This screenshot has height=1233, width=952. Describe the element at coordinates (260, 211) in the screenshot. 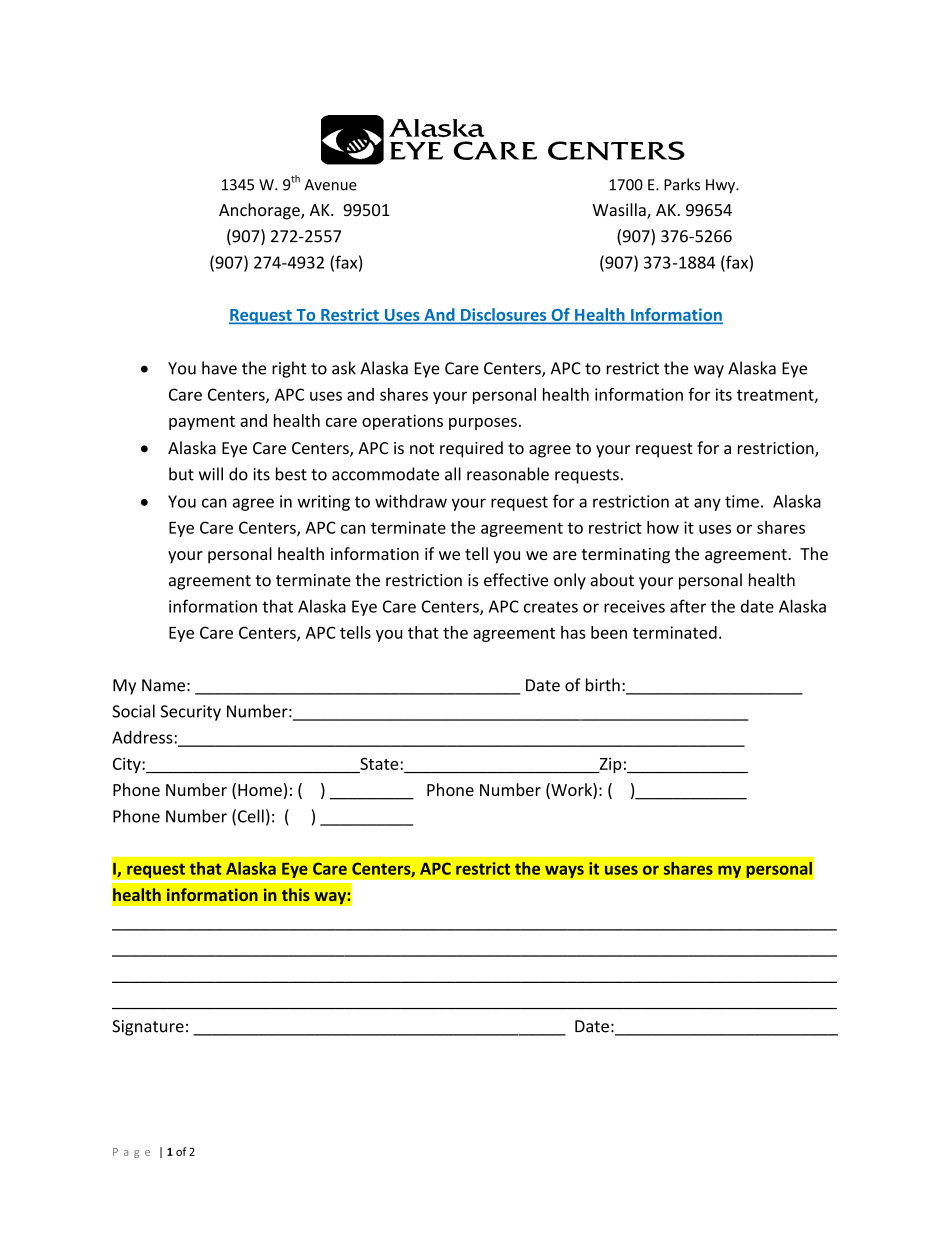

I see `Anchorage` at that location.
